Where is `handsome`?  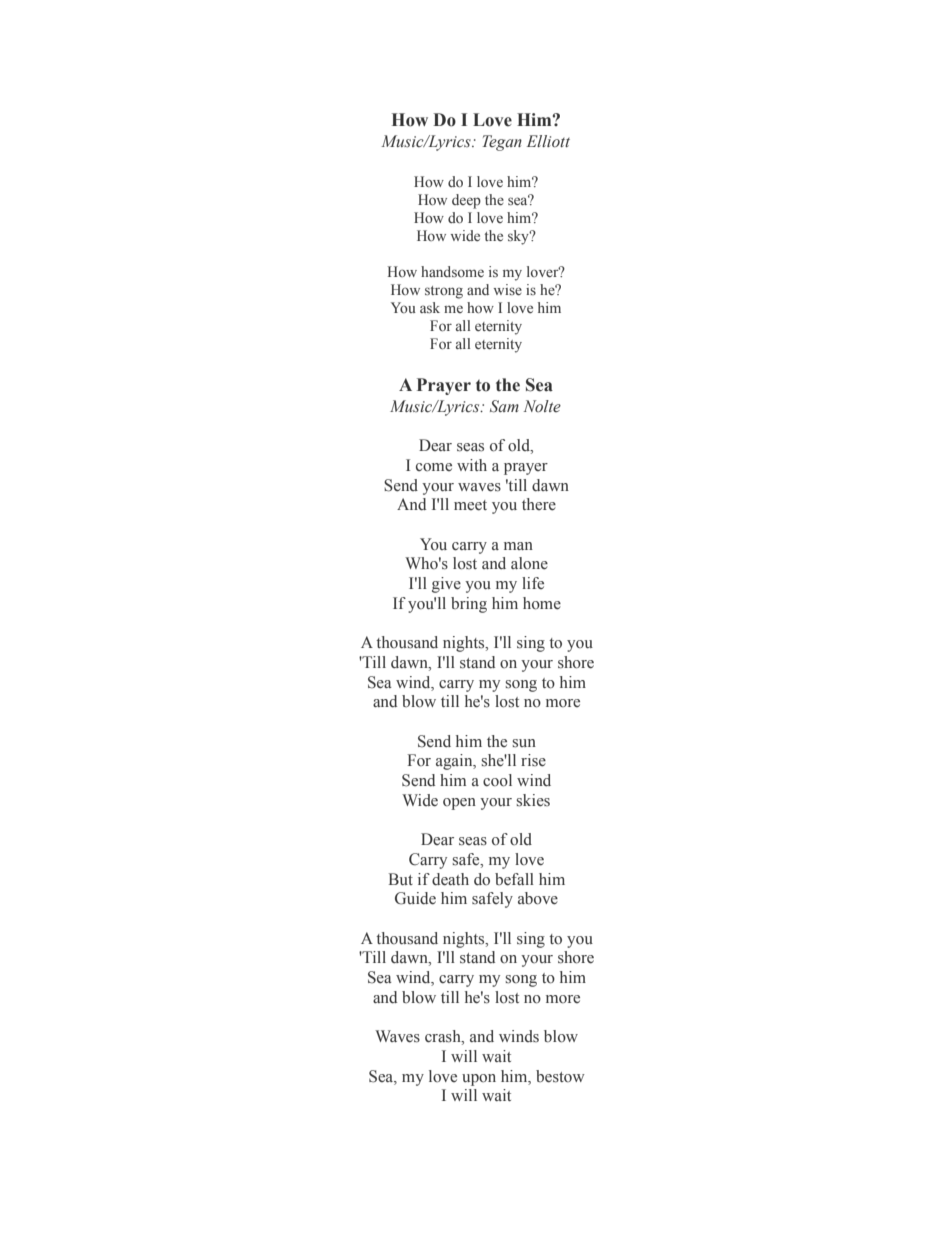 handsome is located at coordinates (452, 271).
